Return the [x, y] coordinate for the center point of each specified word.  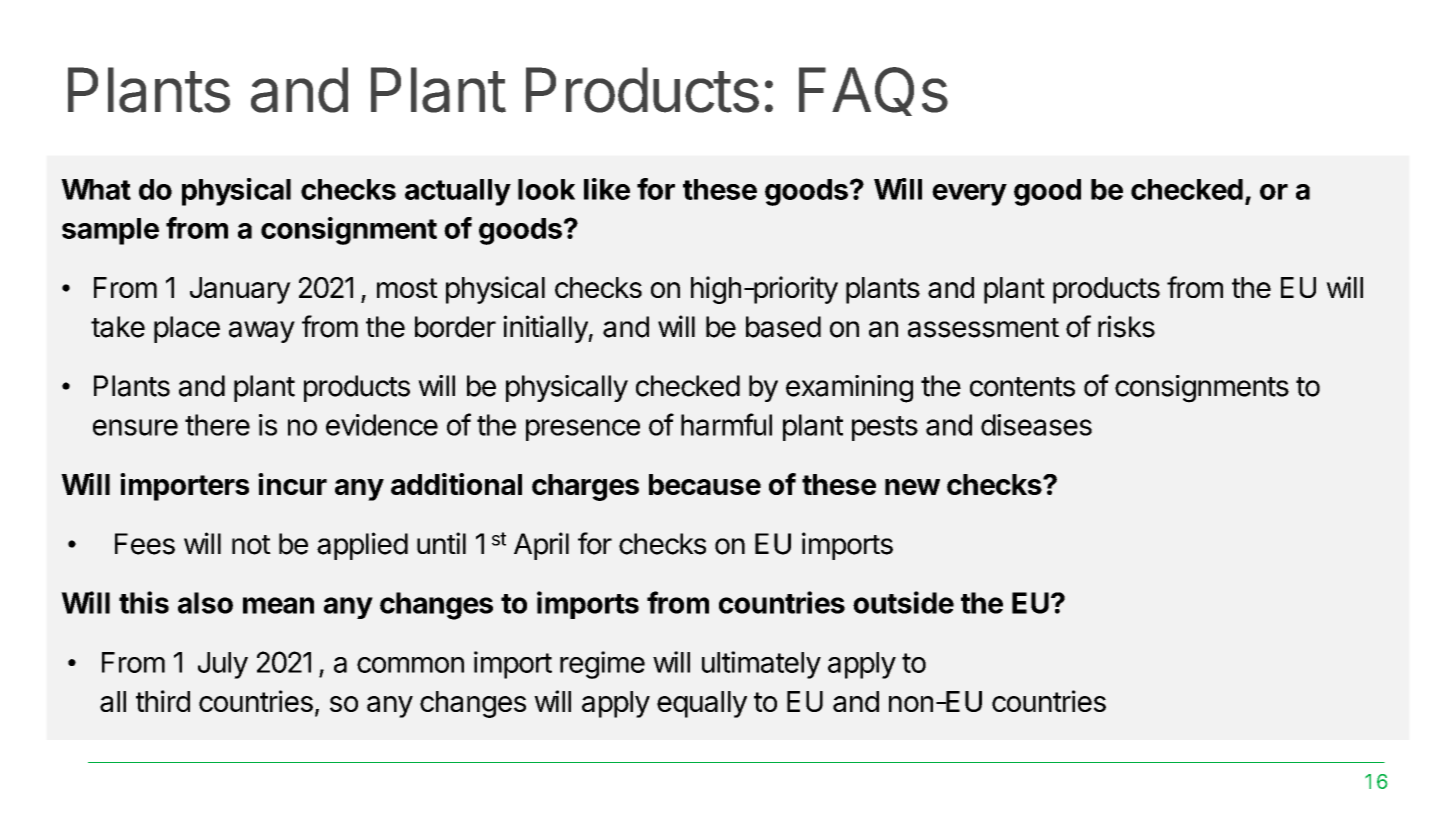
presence [583, 430]
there [217, 425]
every [969, 195]
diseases [1036, 425]
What [96, 189]
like [607, 189]
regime [602, 665]
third [163, 701]
